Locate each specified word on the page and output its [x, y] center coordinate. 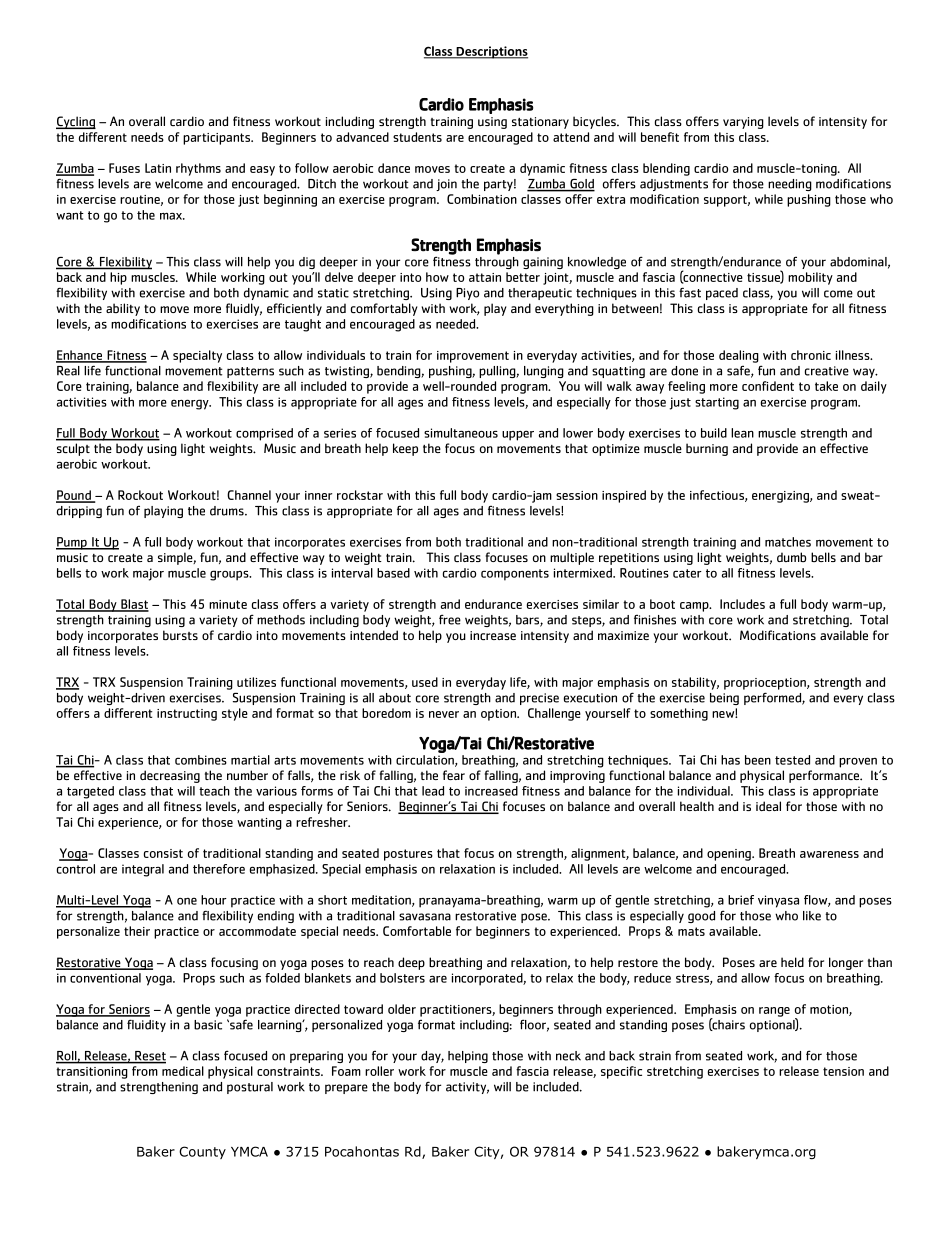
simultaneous [461, 433]
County [202, 1152]
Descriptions [491, 52]
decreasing [170, 776]
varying [743, 123]
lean [742, 433]
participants [218, 139]
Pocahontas [362, 1151]
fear [454, 775]
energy [191, 404]
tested [792, 760]
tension [843, 1071]
